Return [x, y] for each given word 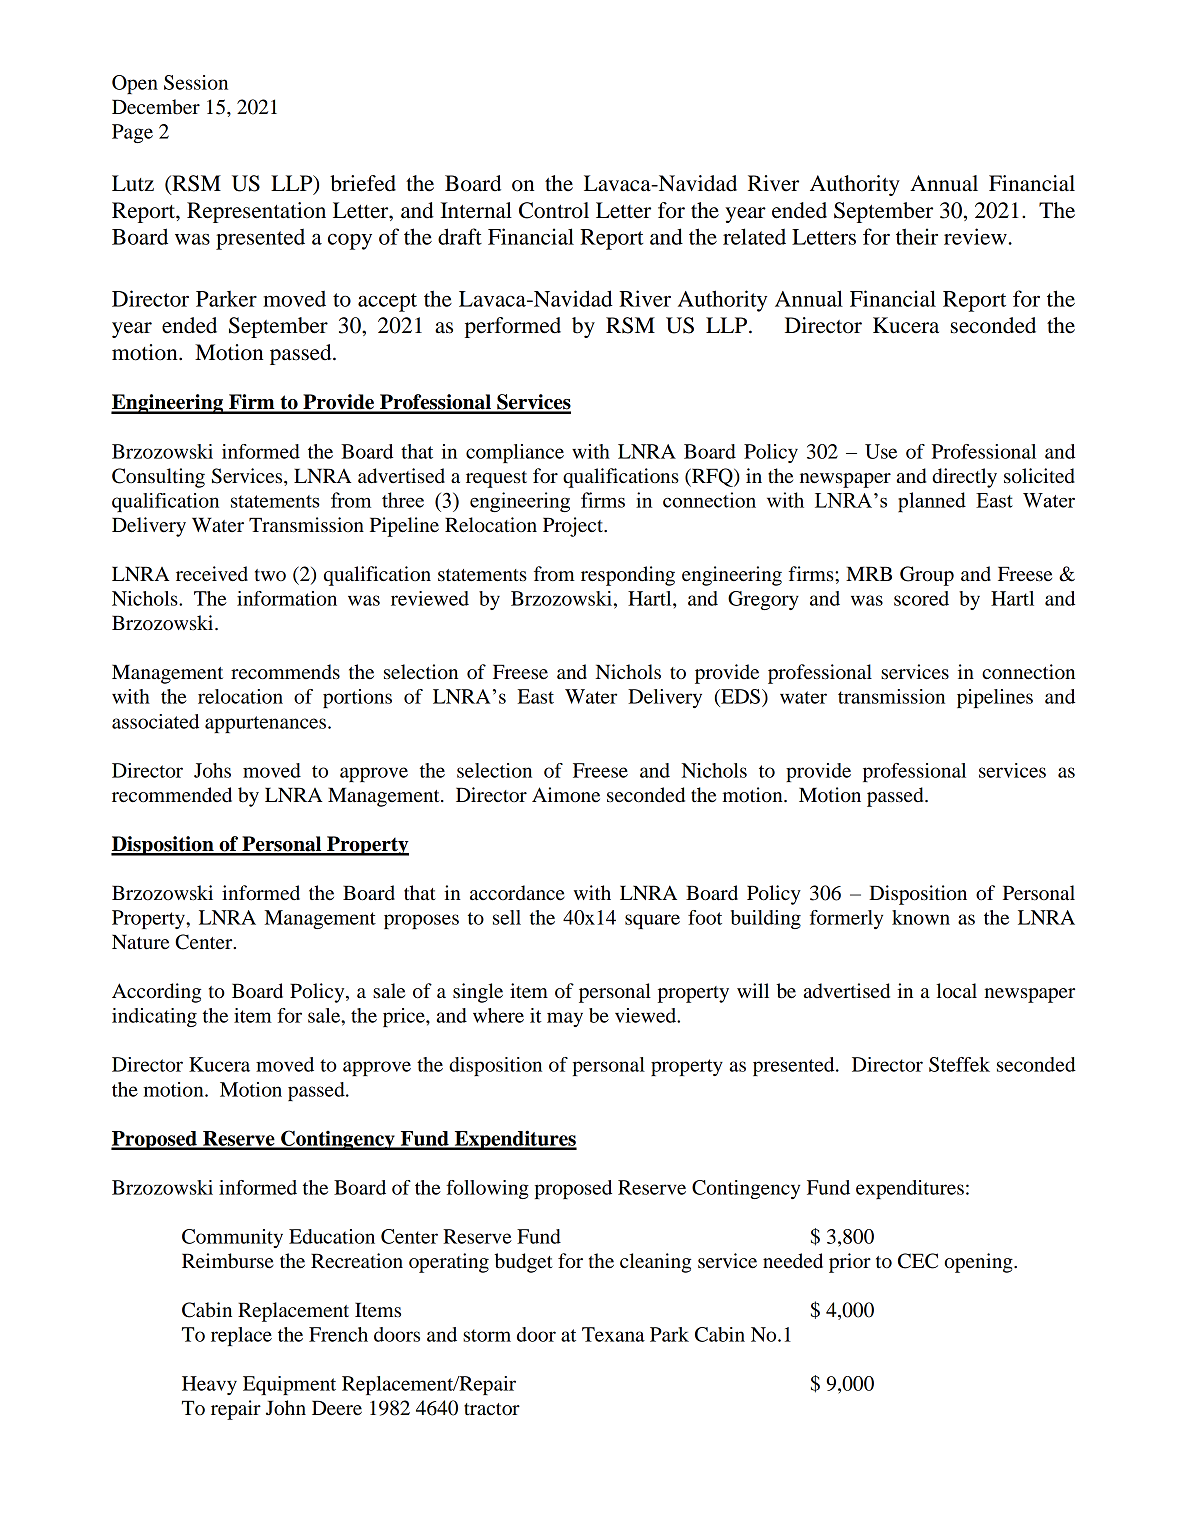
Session [196, 82]
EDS [739, 696]
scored [921, 598]
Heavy [209, 1385]
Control [554, 210]
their [917, 236]
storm [487, 1335]
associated [155, 721]
